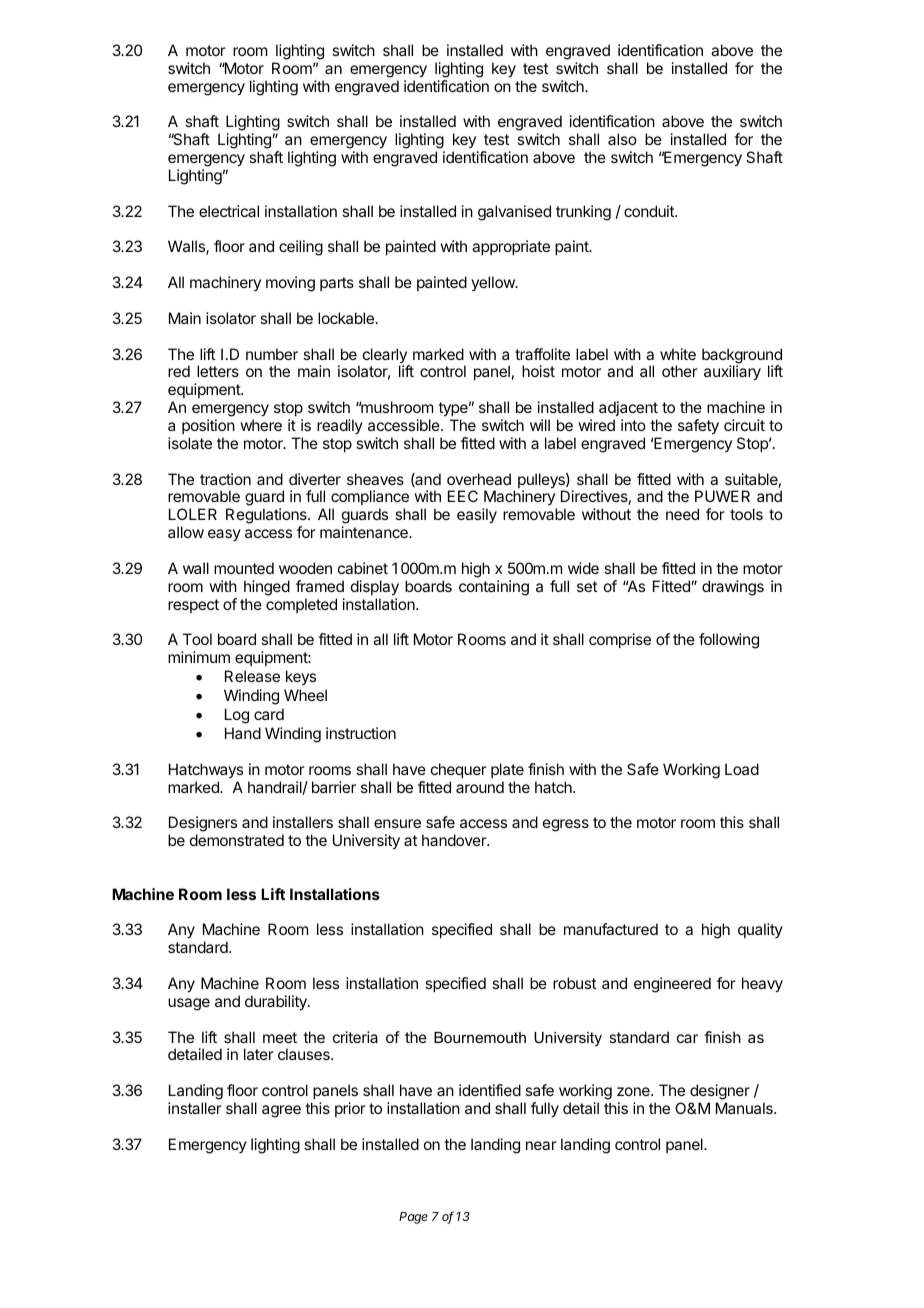  Describe the element at coordinates (237, 840) in the screenshot. I see `demonstrated` at that location.
